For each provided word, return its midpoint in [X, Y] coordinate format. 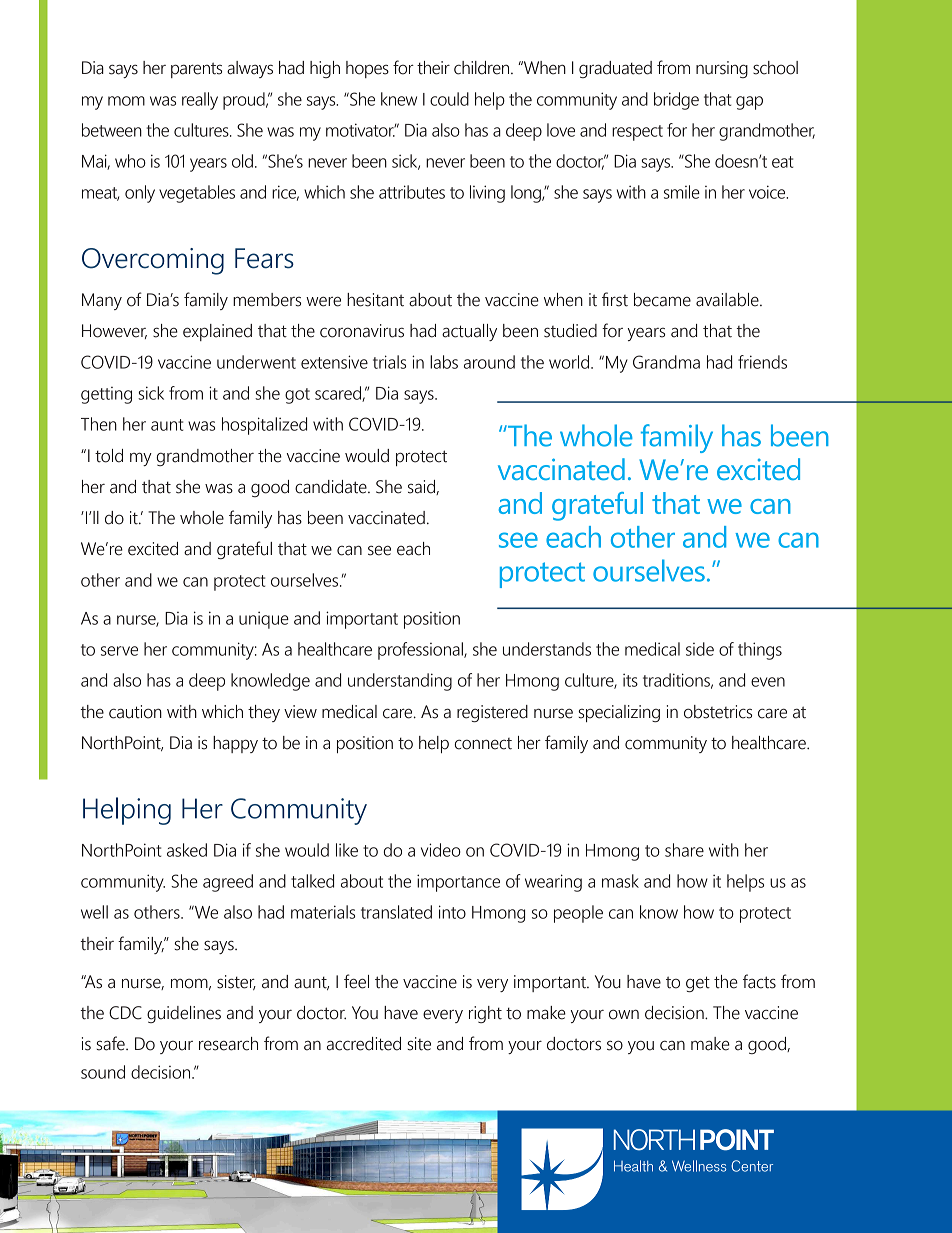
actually [469, 332]
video [441, 850]
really [200, 101]
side [700, 649]
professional [421, 651]
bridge [676, 101]
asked [187, 850]
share [684, 850]
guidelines [184, 1014]
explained [217, 332]
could [449, 99]
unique [264, 620]
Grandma [666, 362]
